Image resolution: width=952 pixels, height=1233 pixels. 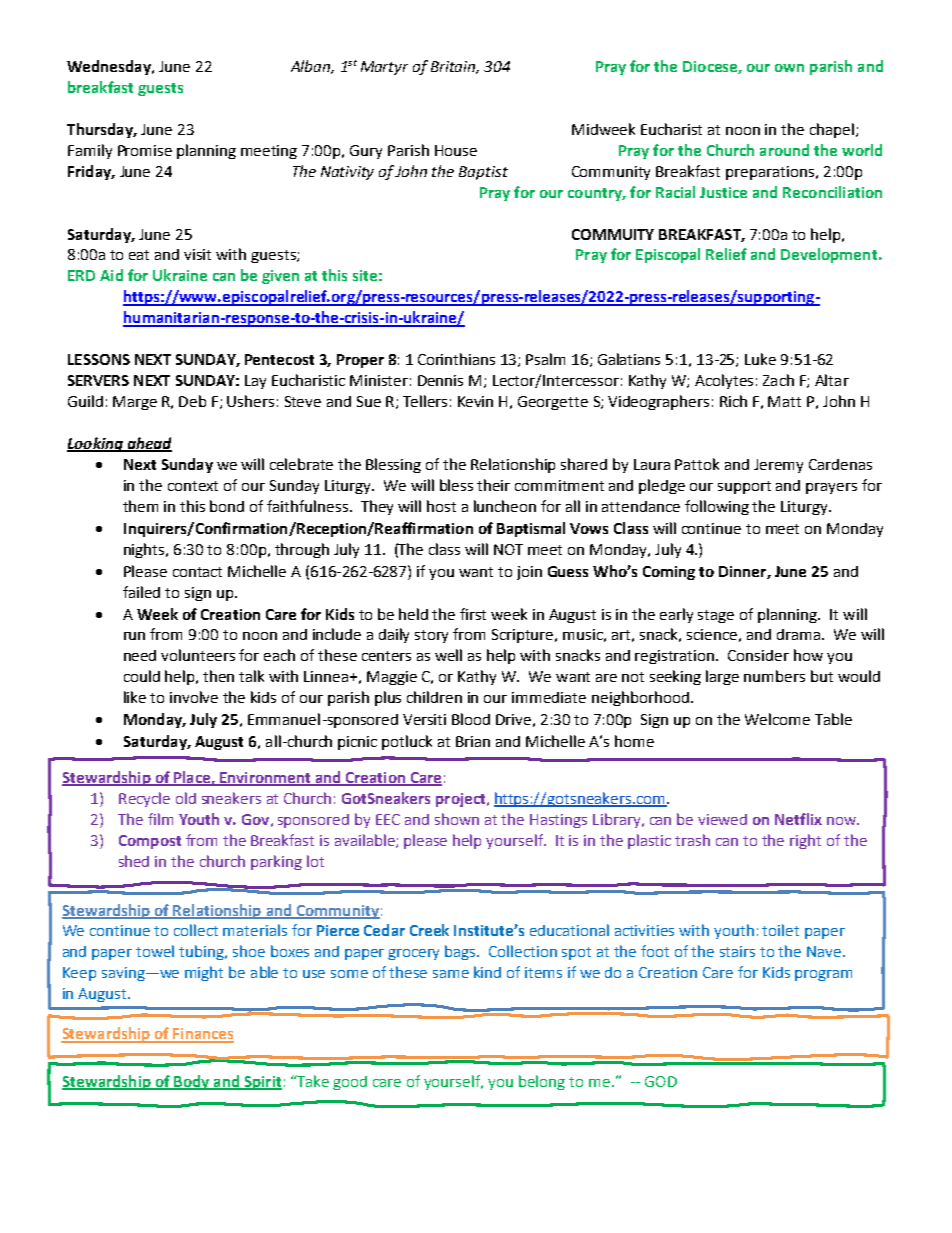 What do you see at coordinates (194, 697) in the document?
I see `involve` at bounding box center [194, 697].
